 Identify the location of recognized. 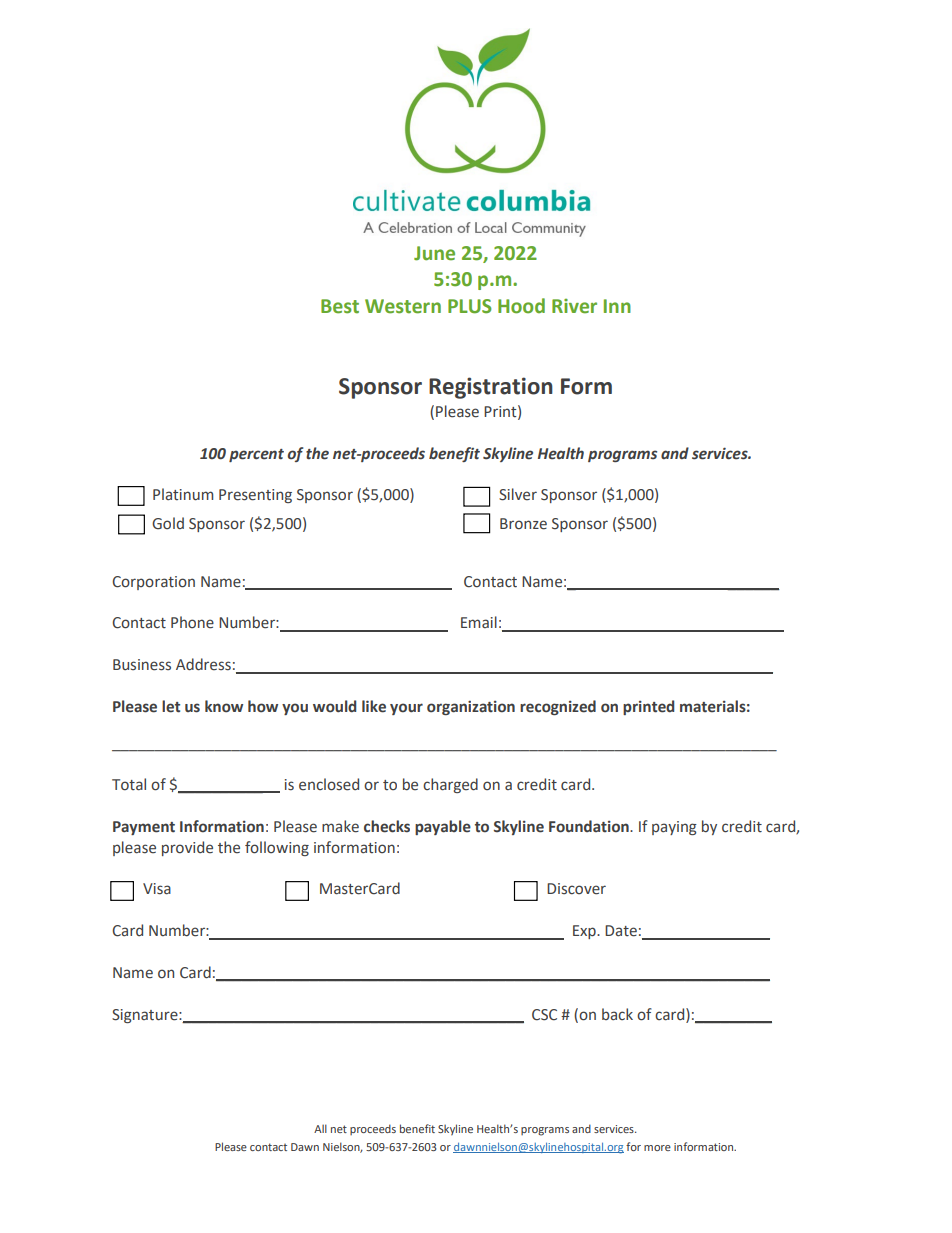
(558, 707).
